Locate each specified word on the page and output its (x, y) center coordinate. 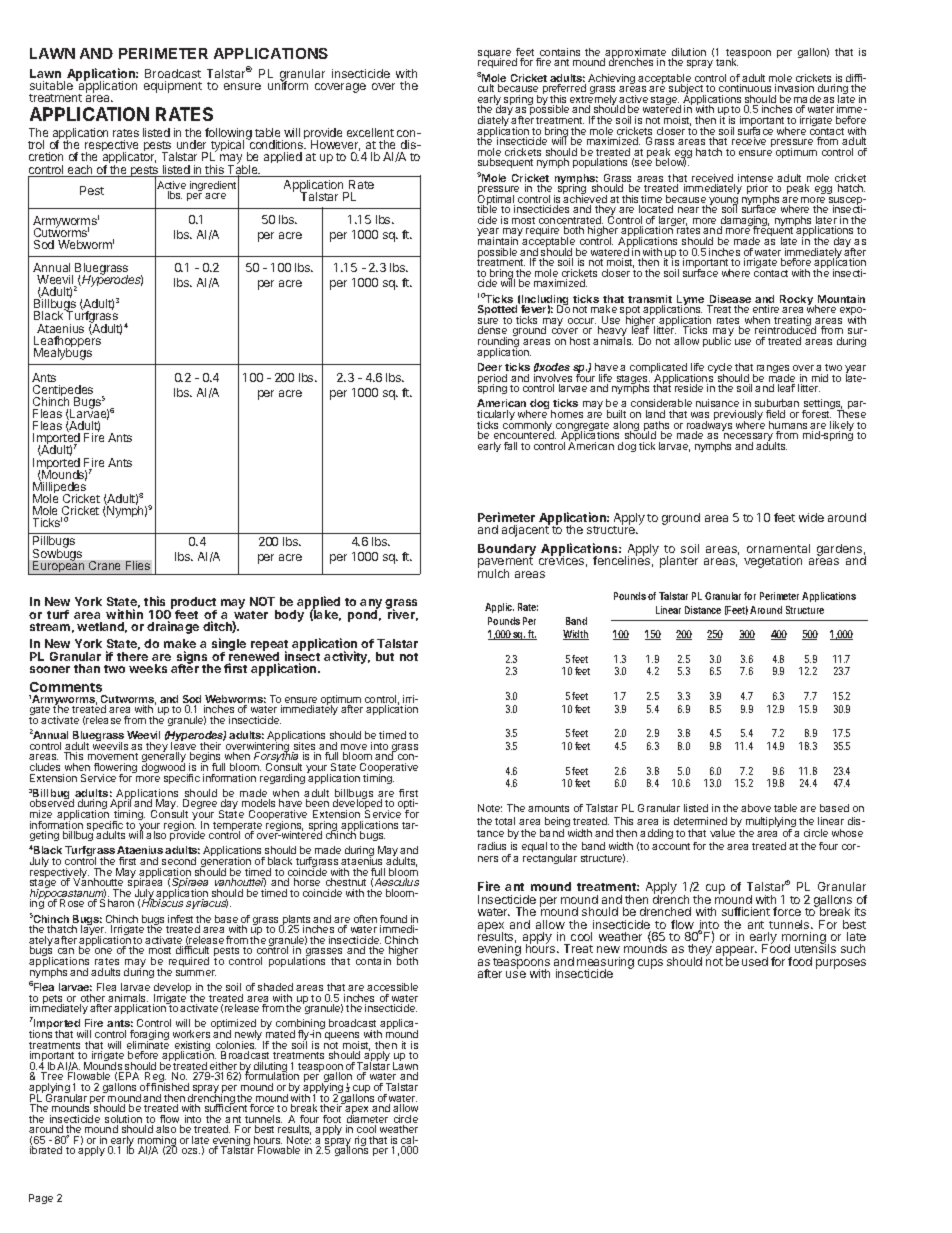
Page (41, 1199)
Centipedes (63, 392)
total (505, 821)
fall (510, 446)
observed (52, 804)
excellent (370, 132)
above (756, 808)
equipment (173, 87)
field (775, 414)
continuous (745, 88)
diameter (367, 1119)
